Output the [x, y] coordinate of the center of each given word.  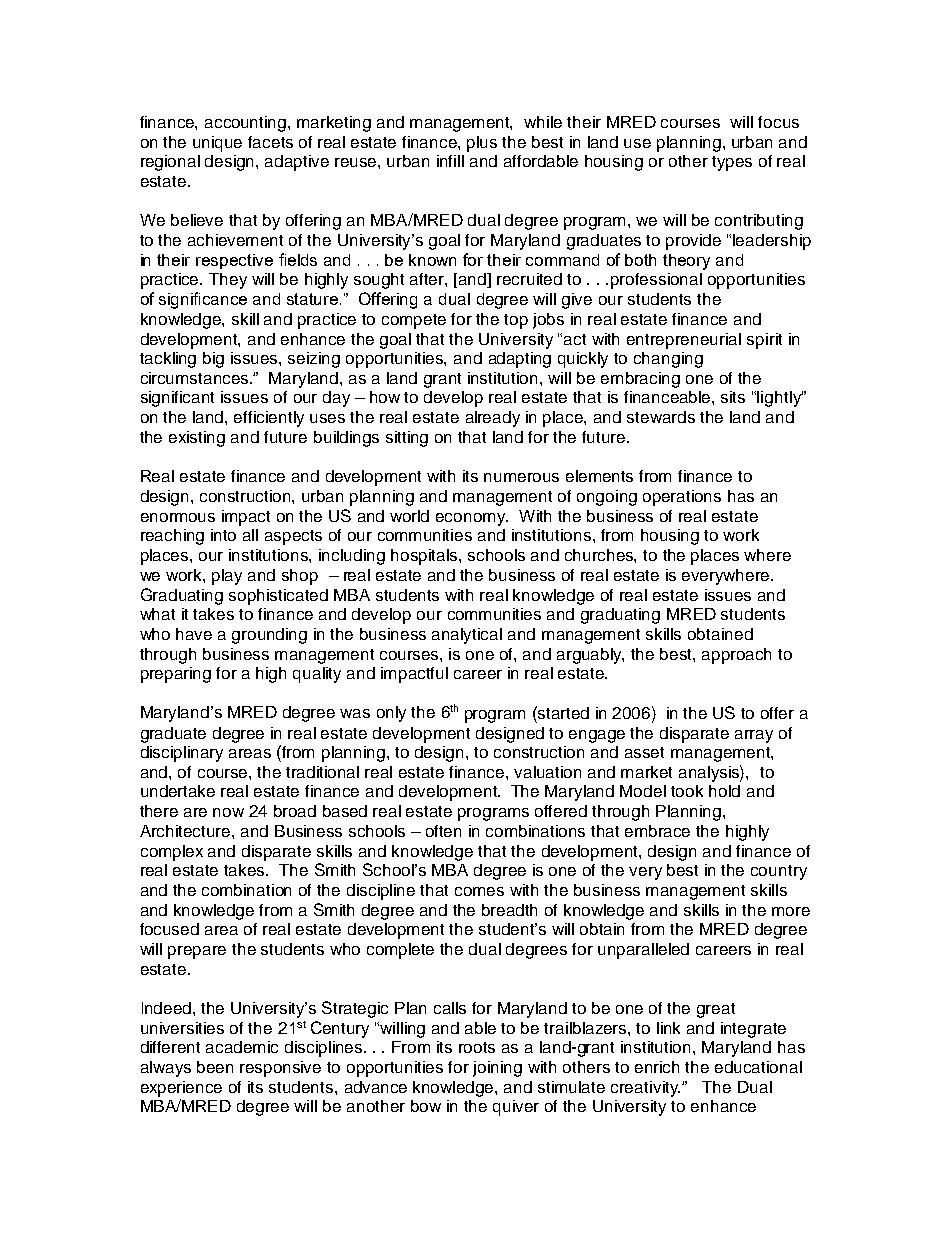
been [215, 1067]
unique [217, 144]
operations [682, 498]
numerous [521, 477]
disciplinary [182, 754]
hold [724, 791]
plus [482, 144]
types [732, 163]
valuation [547, 772]
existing [197, 439]
